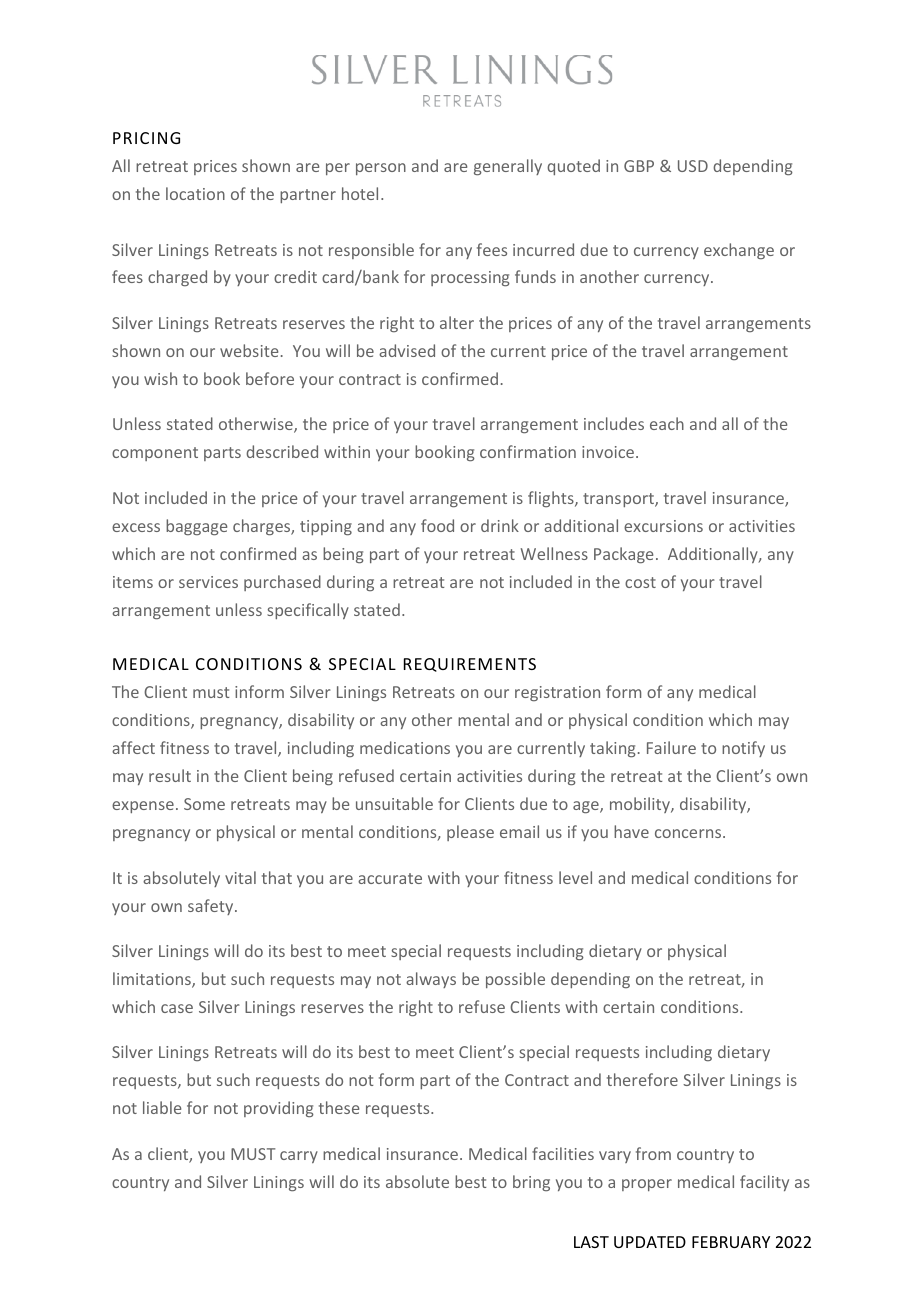  What do you see at coordinates (647, 1185) in the page?
I see `proper` at bounding box center [647, 1185].
